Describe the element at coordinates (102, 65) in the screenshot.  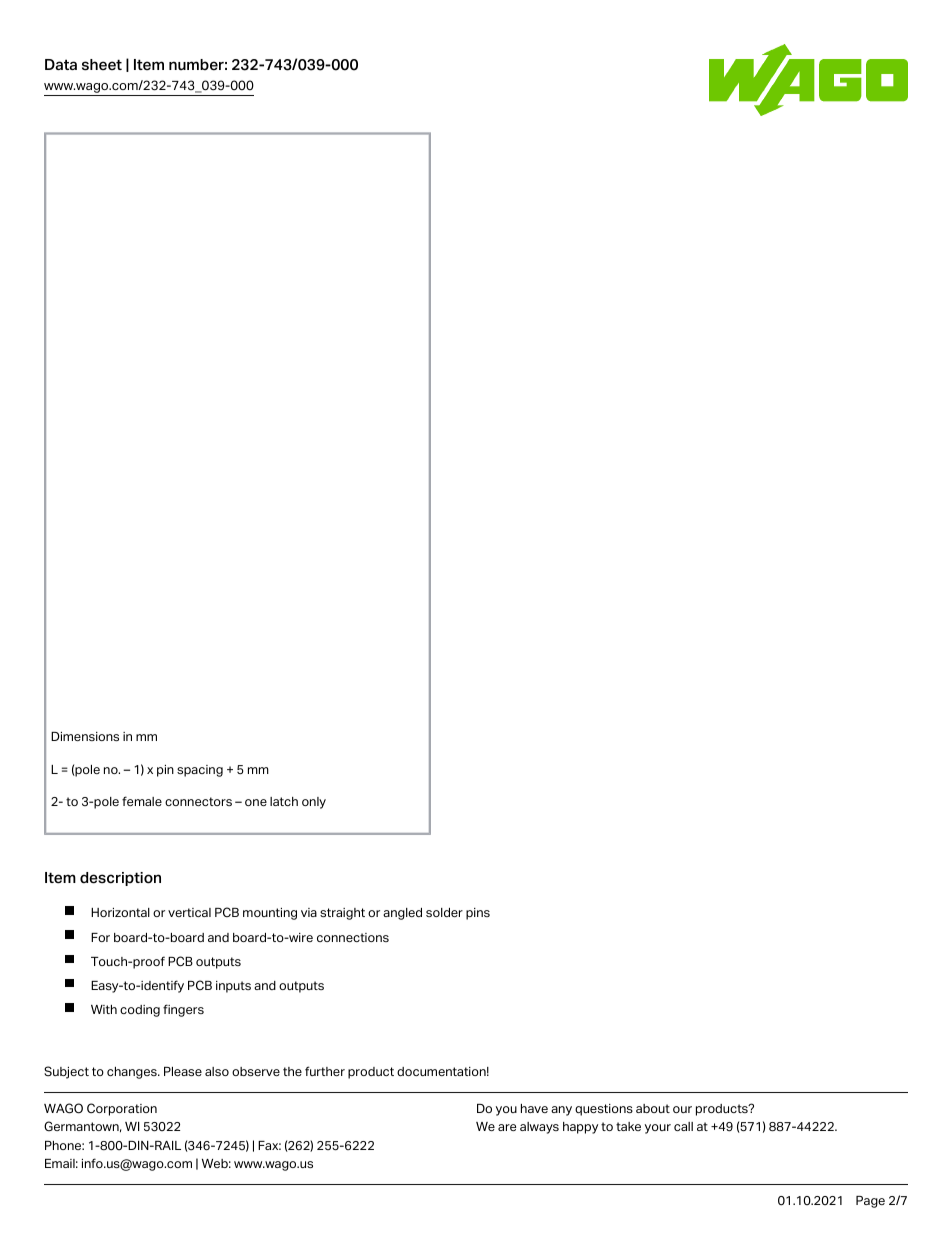
I see `sheet` at that location.
